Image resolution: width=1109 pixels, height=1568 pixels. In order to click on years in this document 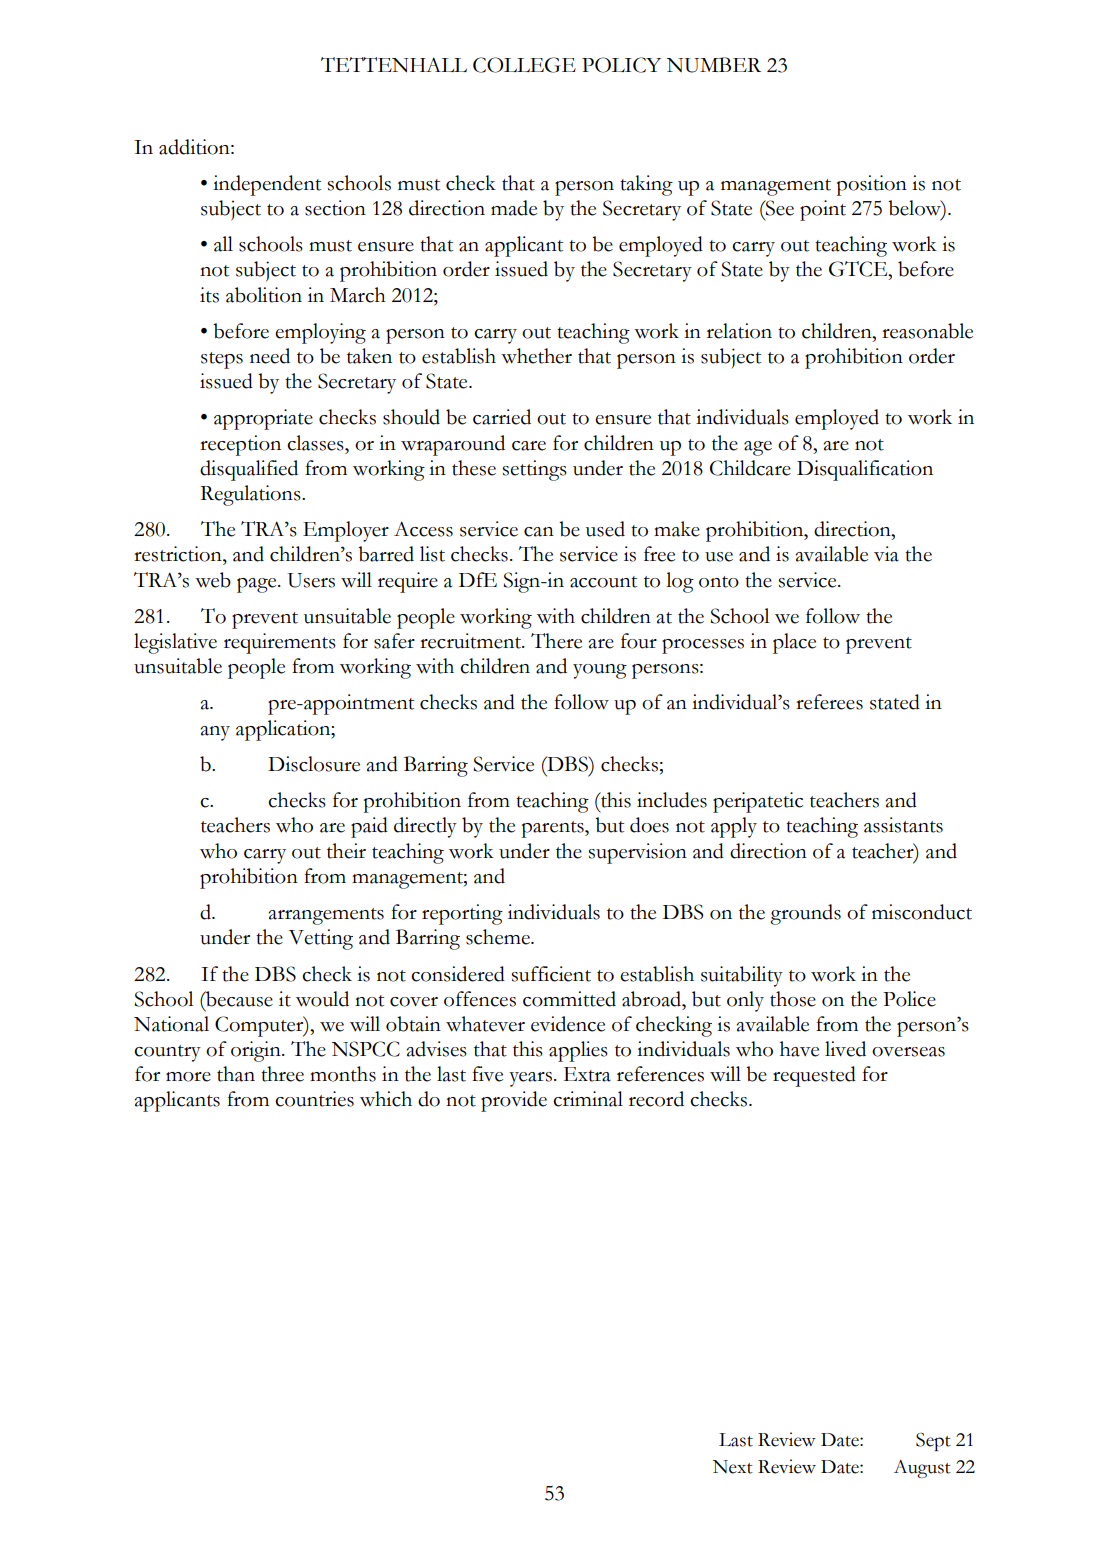, I will do `click(530, 1079)`.
